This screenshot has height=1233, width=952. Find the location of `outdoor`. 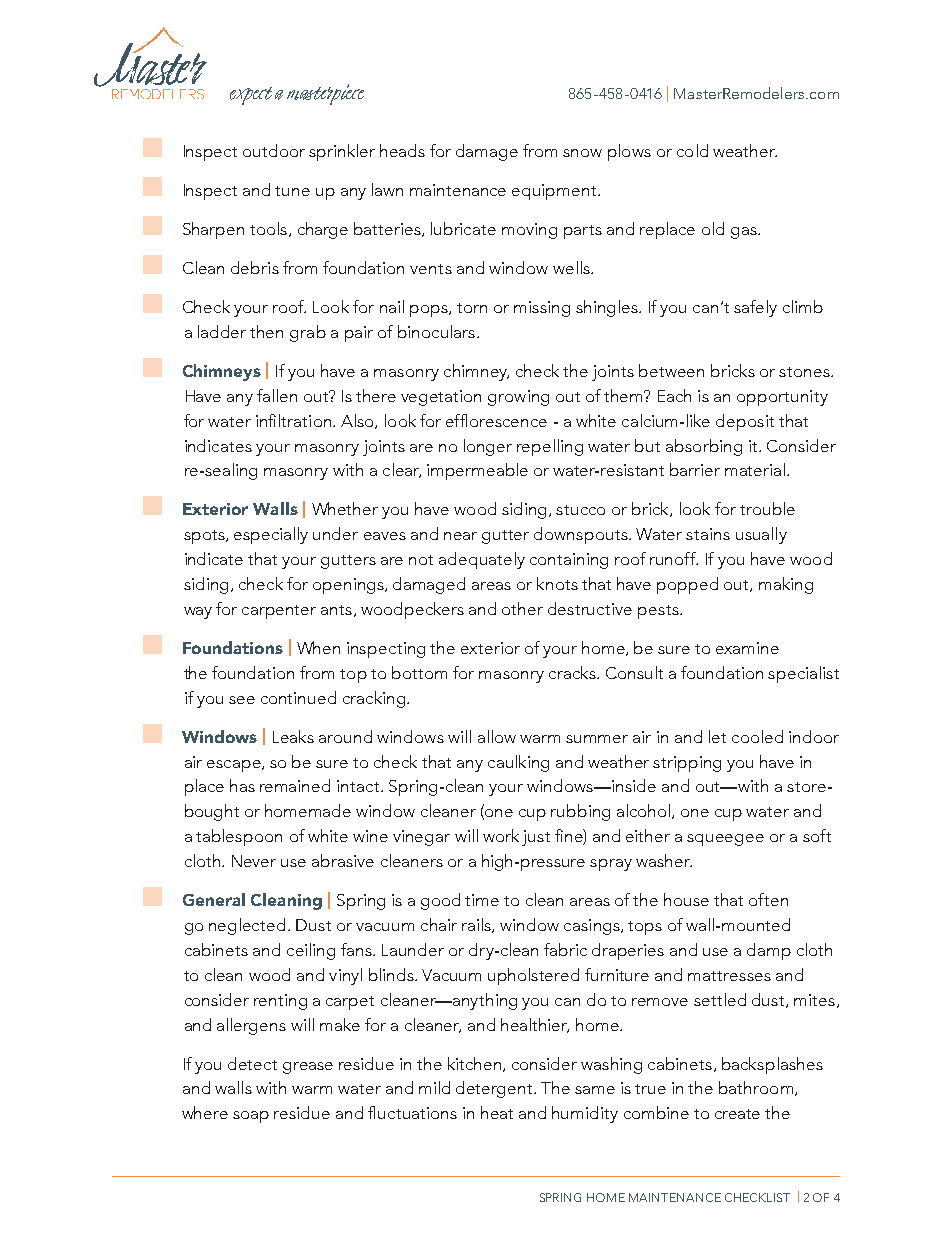

outdoor is located at coordinates (274, 150).
